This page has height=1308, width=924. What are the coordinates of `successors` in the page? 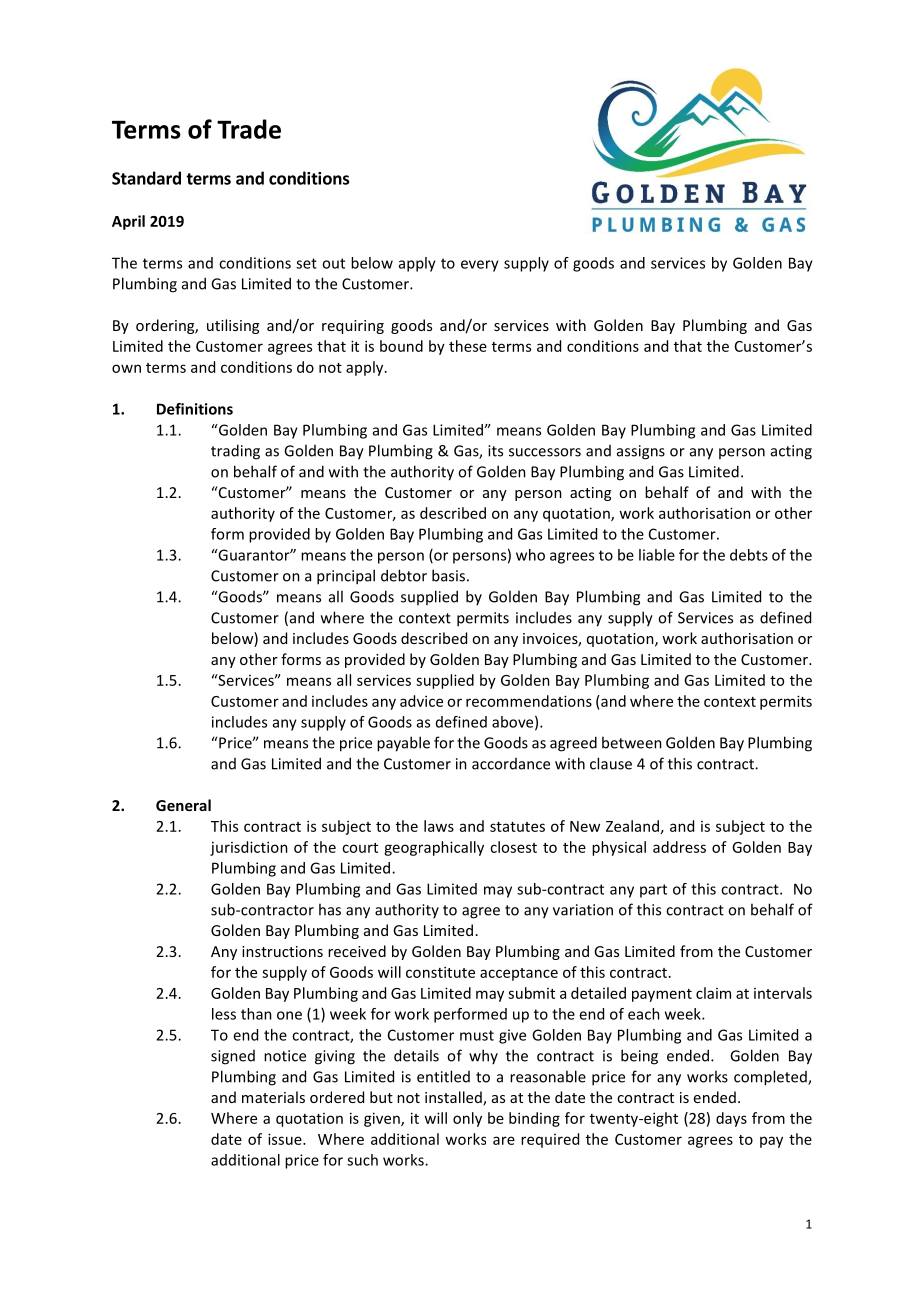 It's located at (545, 452).
